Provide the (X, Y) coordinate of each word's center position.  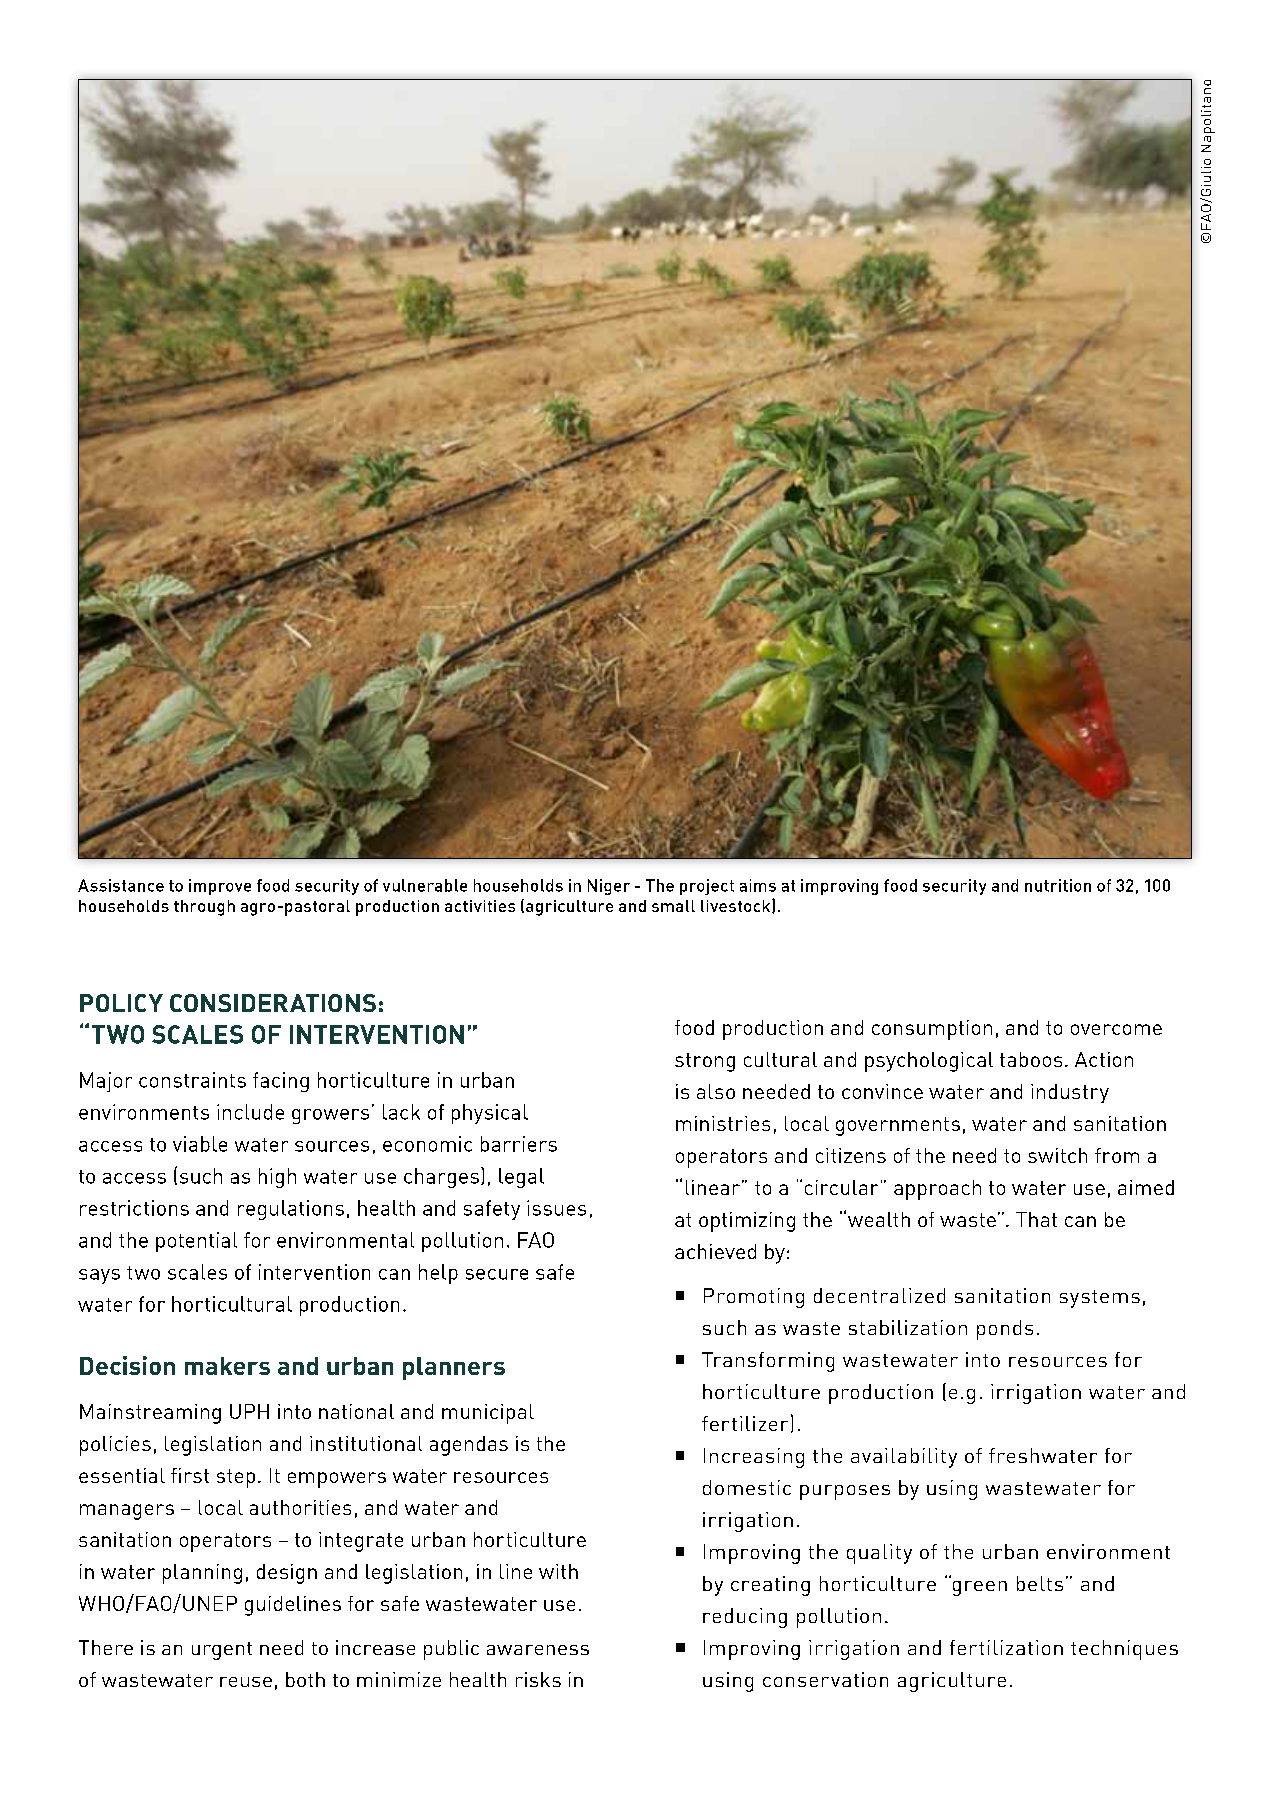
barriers (519, 1144)
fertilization (1006, 1647)
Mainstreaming (150, 1414)
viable (200, 1144)
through (204, 908)
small (673, 906)
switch (1057, 1155)
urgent (222, 1651)
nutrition (1058, 885)
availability (904, 1458)
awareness (538, 1650)
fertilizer (745, 1423)
